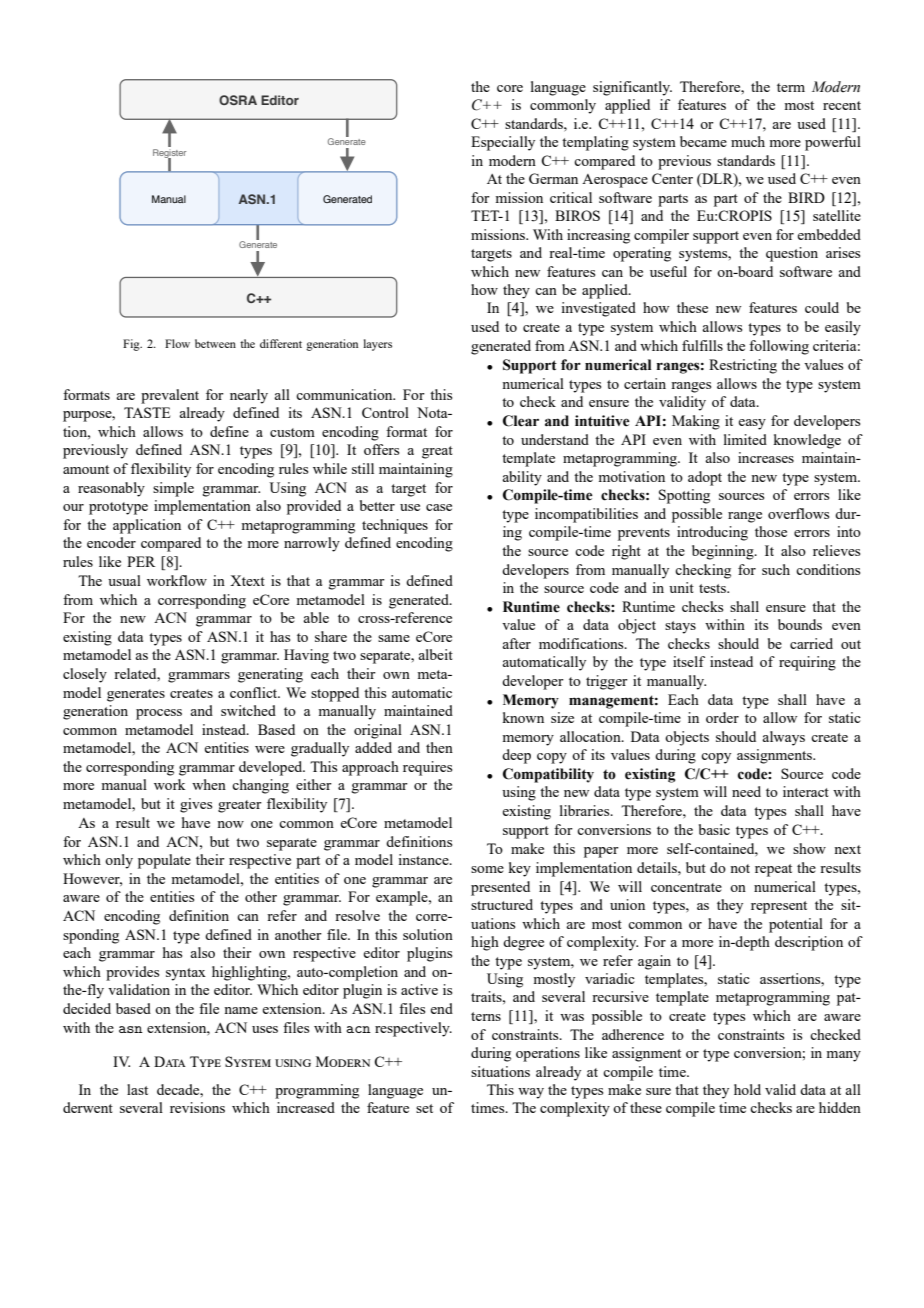 The width and height of the image is (924, 1308). Describe the element at coordinates (521, 421) in the image. I see `Clear` at that location.
